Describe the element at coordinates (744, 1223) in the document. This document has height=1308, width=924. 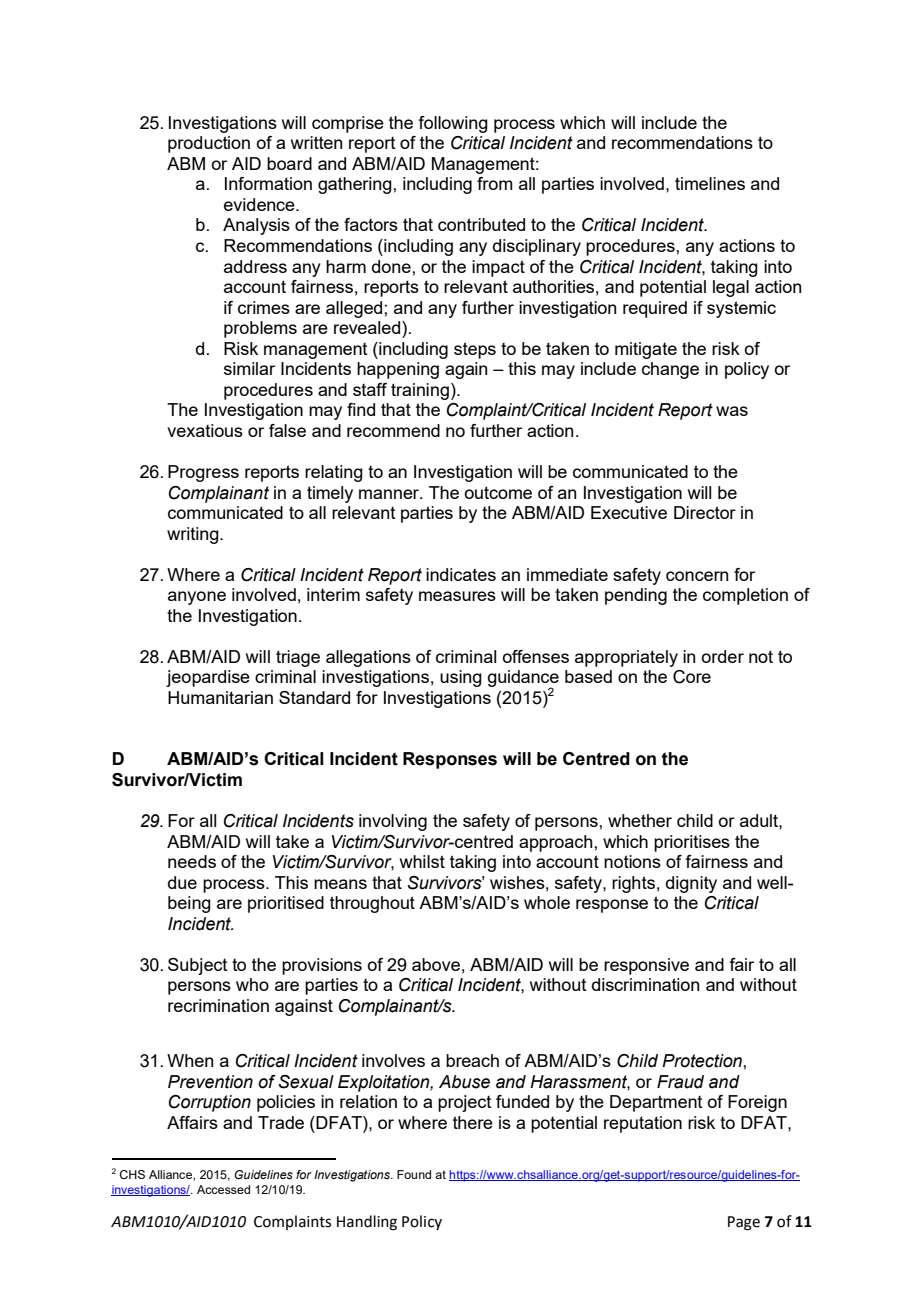
I see `Page` at that location.
